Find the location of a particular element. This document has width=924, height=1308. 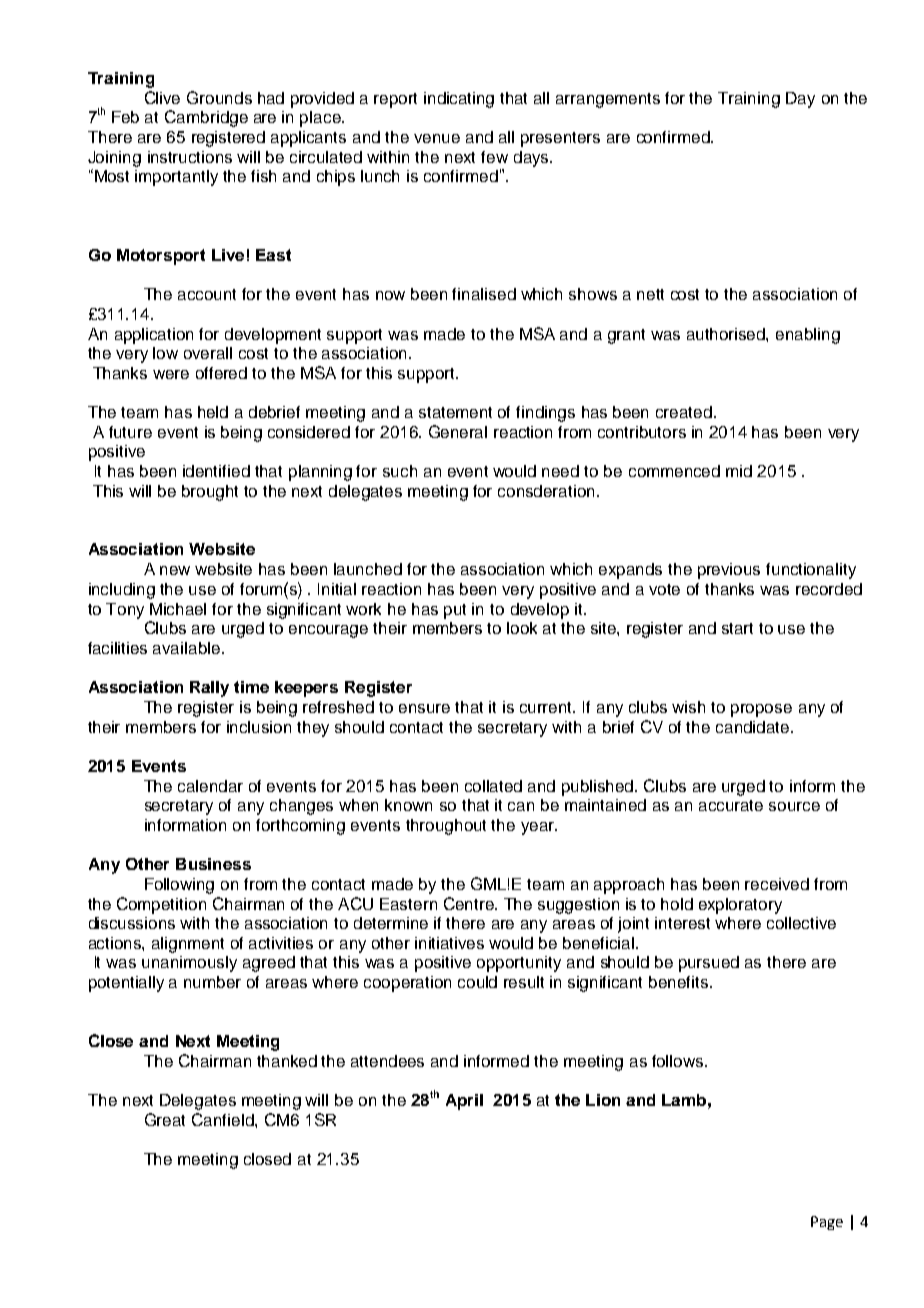

Cambridge is located at coordinates (206, 118).
